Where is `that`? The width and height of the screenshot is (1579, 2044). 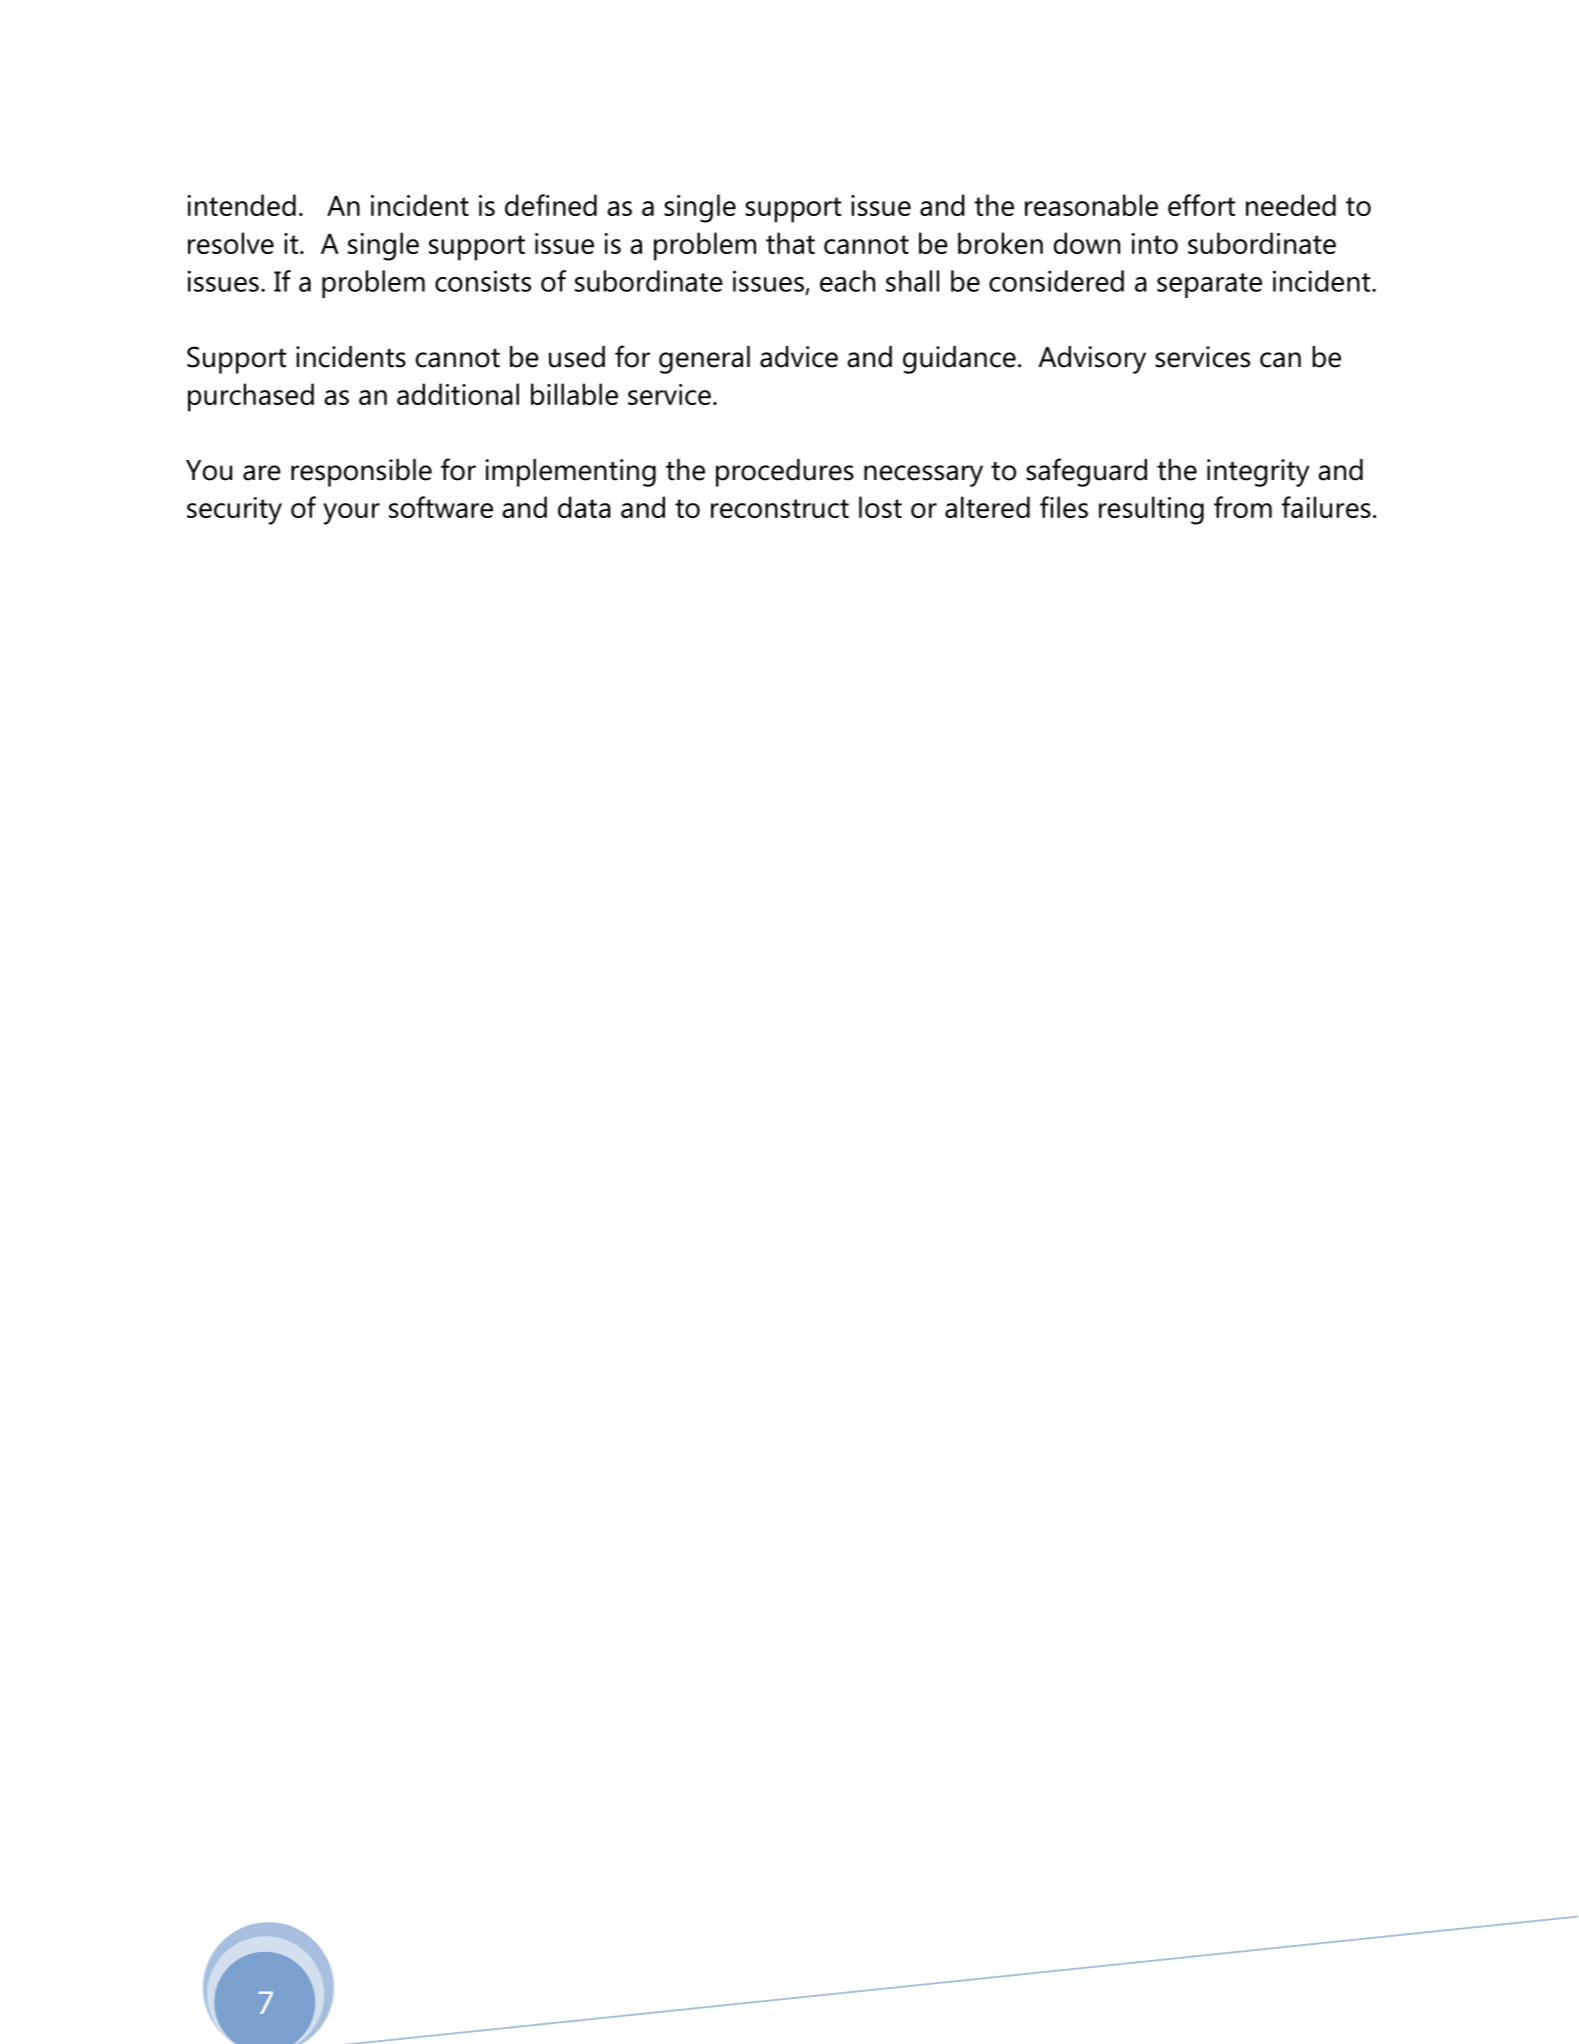
that is located at coordinates (790, 243).
